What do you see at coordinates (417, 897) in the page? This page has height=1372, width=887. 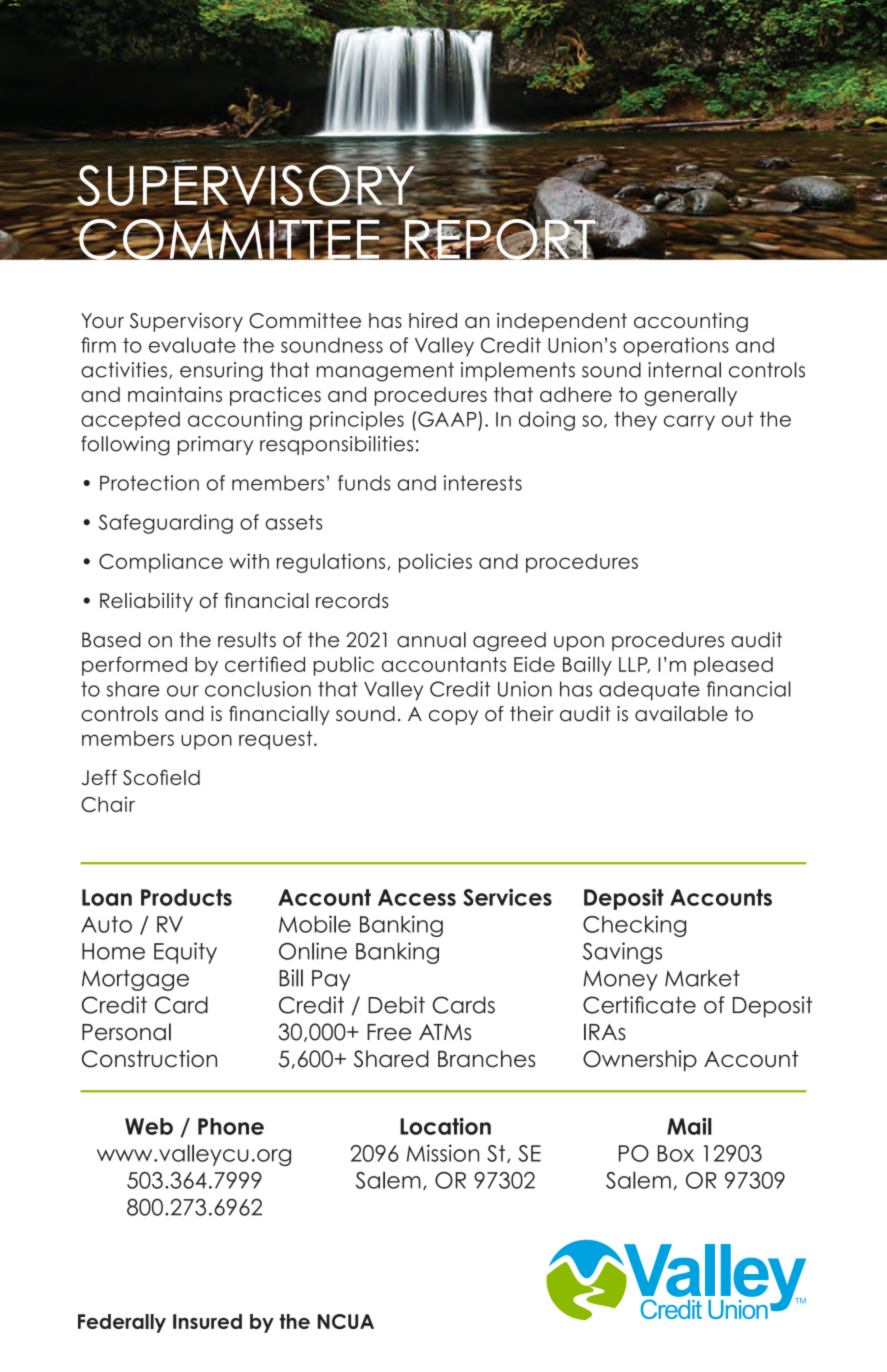 I see `Access` at bounding box center [417, 897].
